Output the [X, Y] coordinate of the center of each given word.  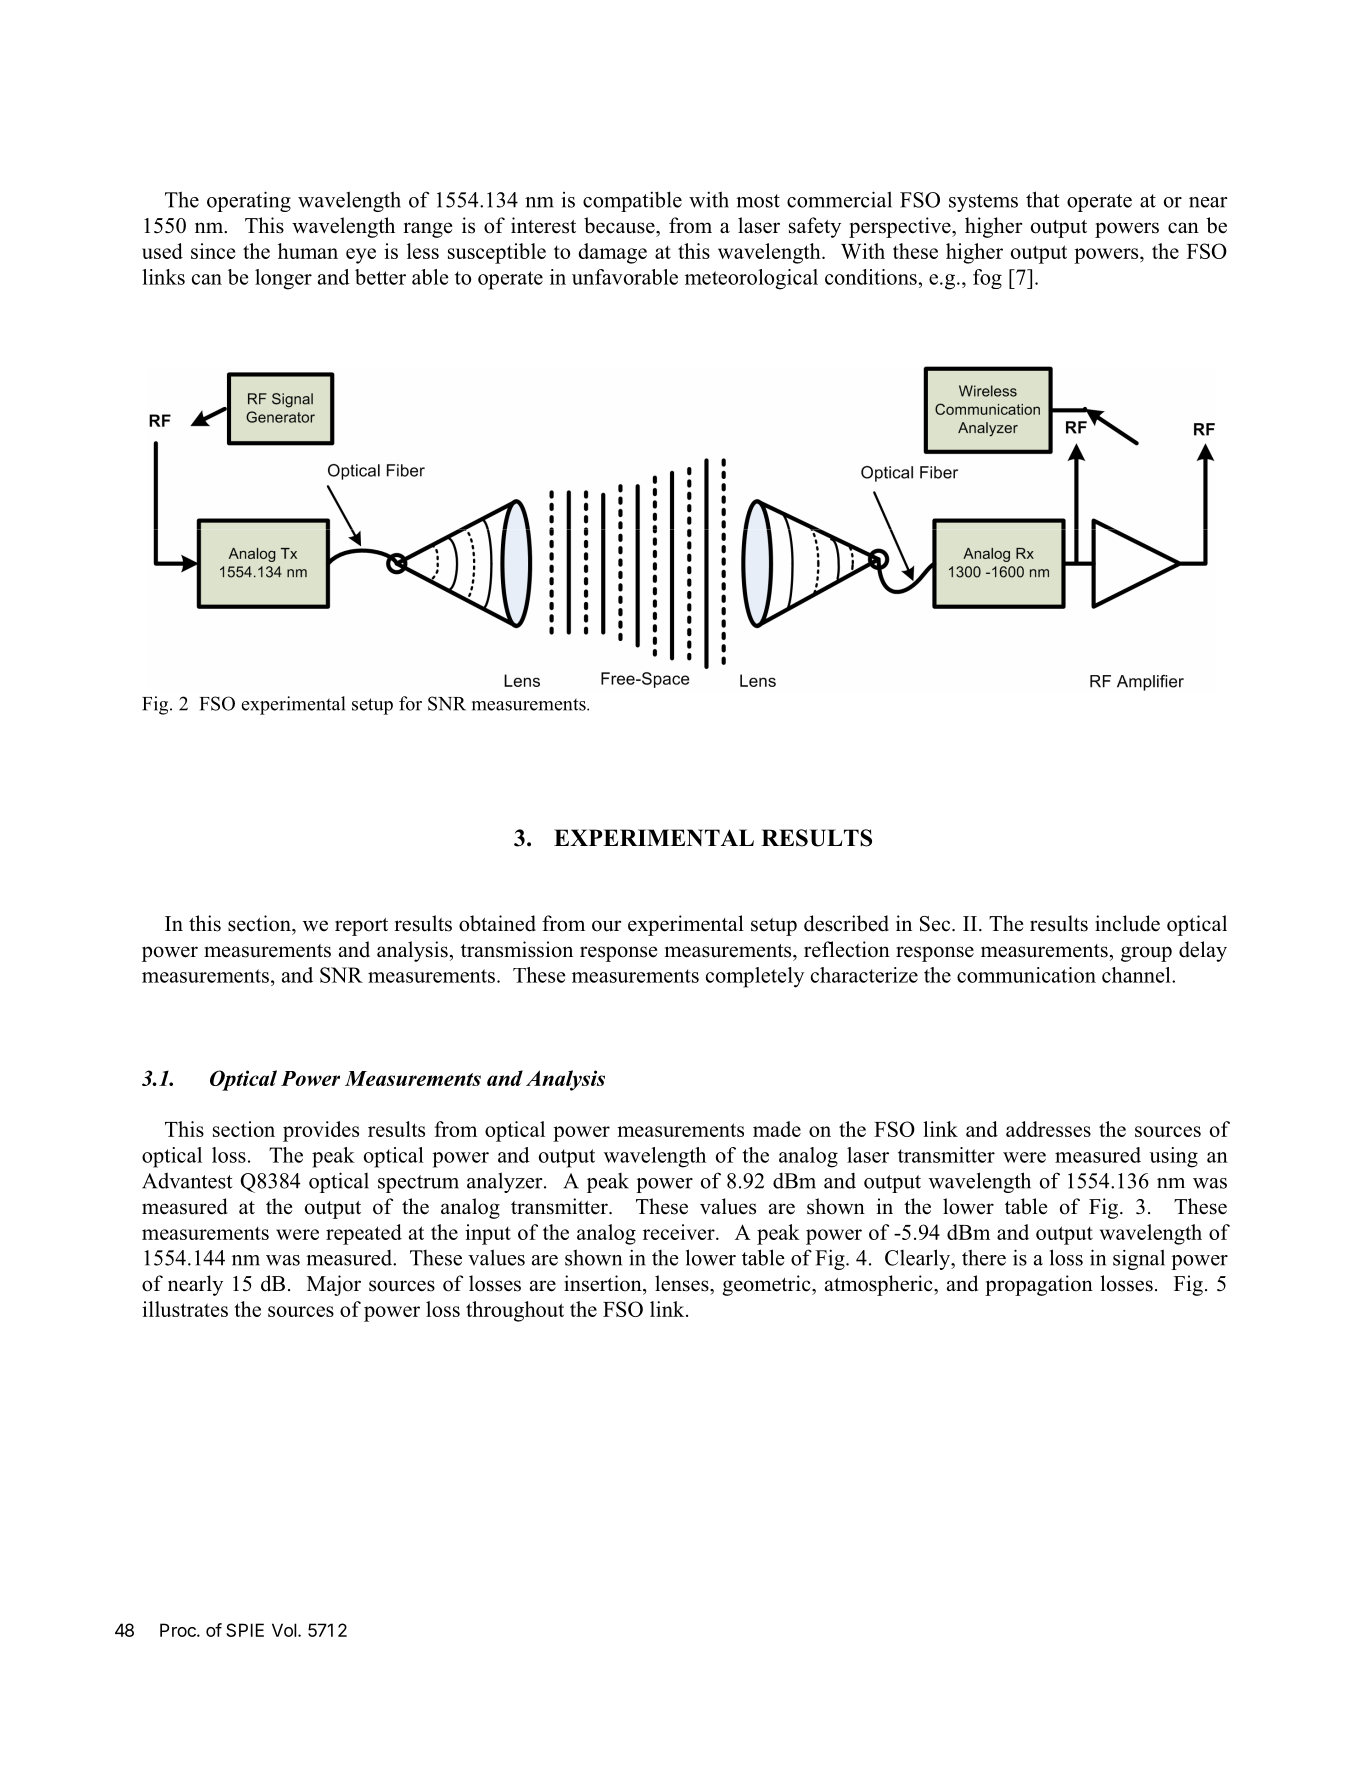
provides [321, 1131]
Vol [284, 1630]
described [846, 923]
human [308, 251]
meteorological [751, 279]
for [410, 703]
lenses [683, 1283]
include [1127, 923]
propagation [1039, 1285]
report [361, 927]
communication [1026, 975]
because [620, 225]
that [1043, 199]
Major [334, 1285]
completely [755, 977]
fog [987, 279]
